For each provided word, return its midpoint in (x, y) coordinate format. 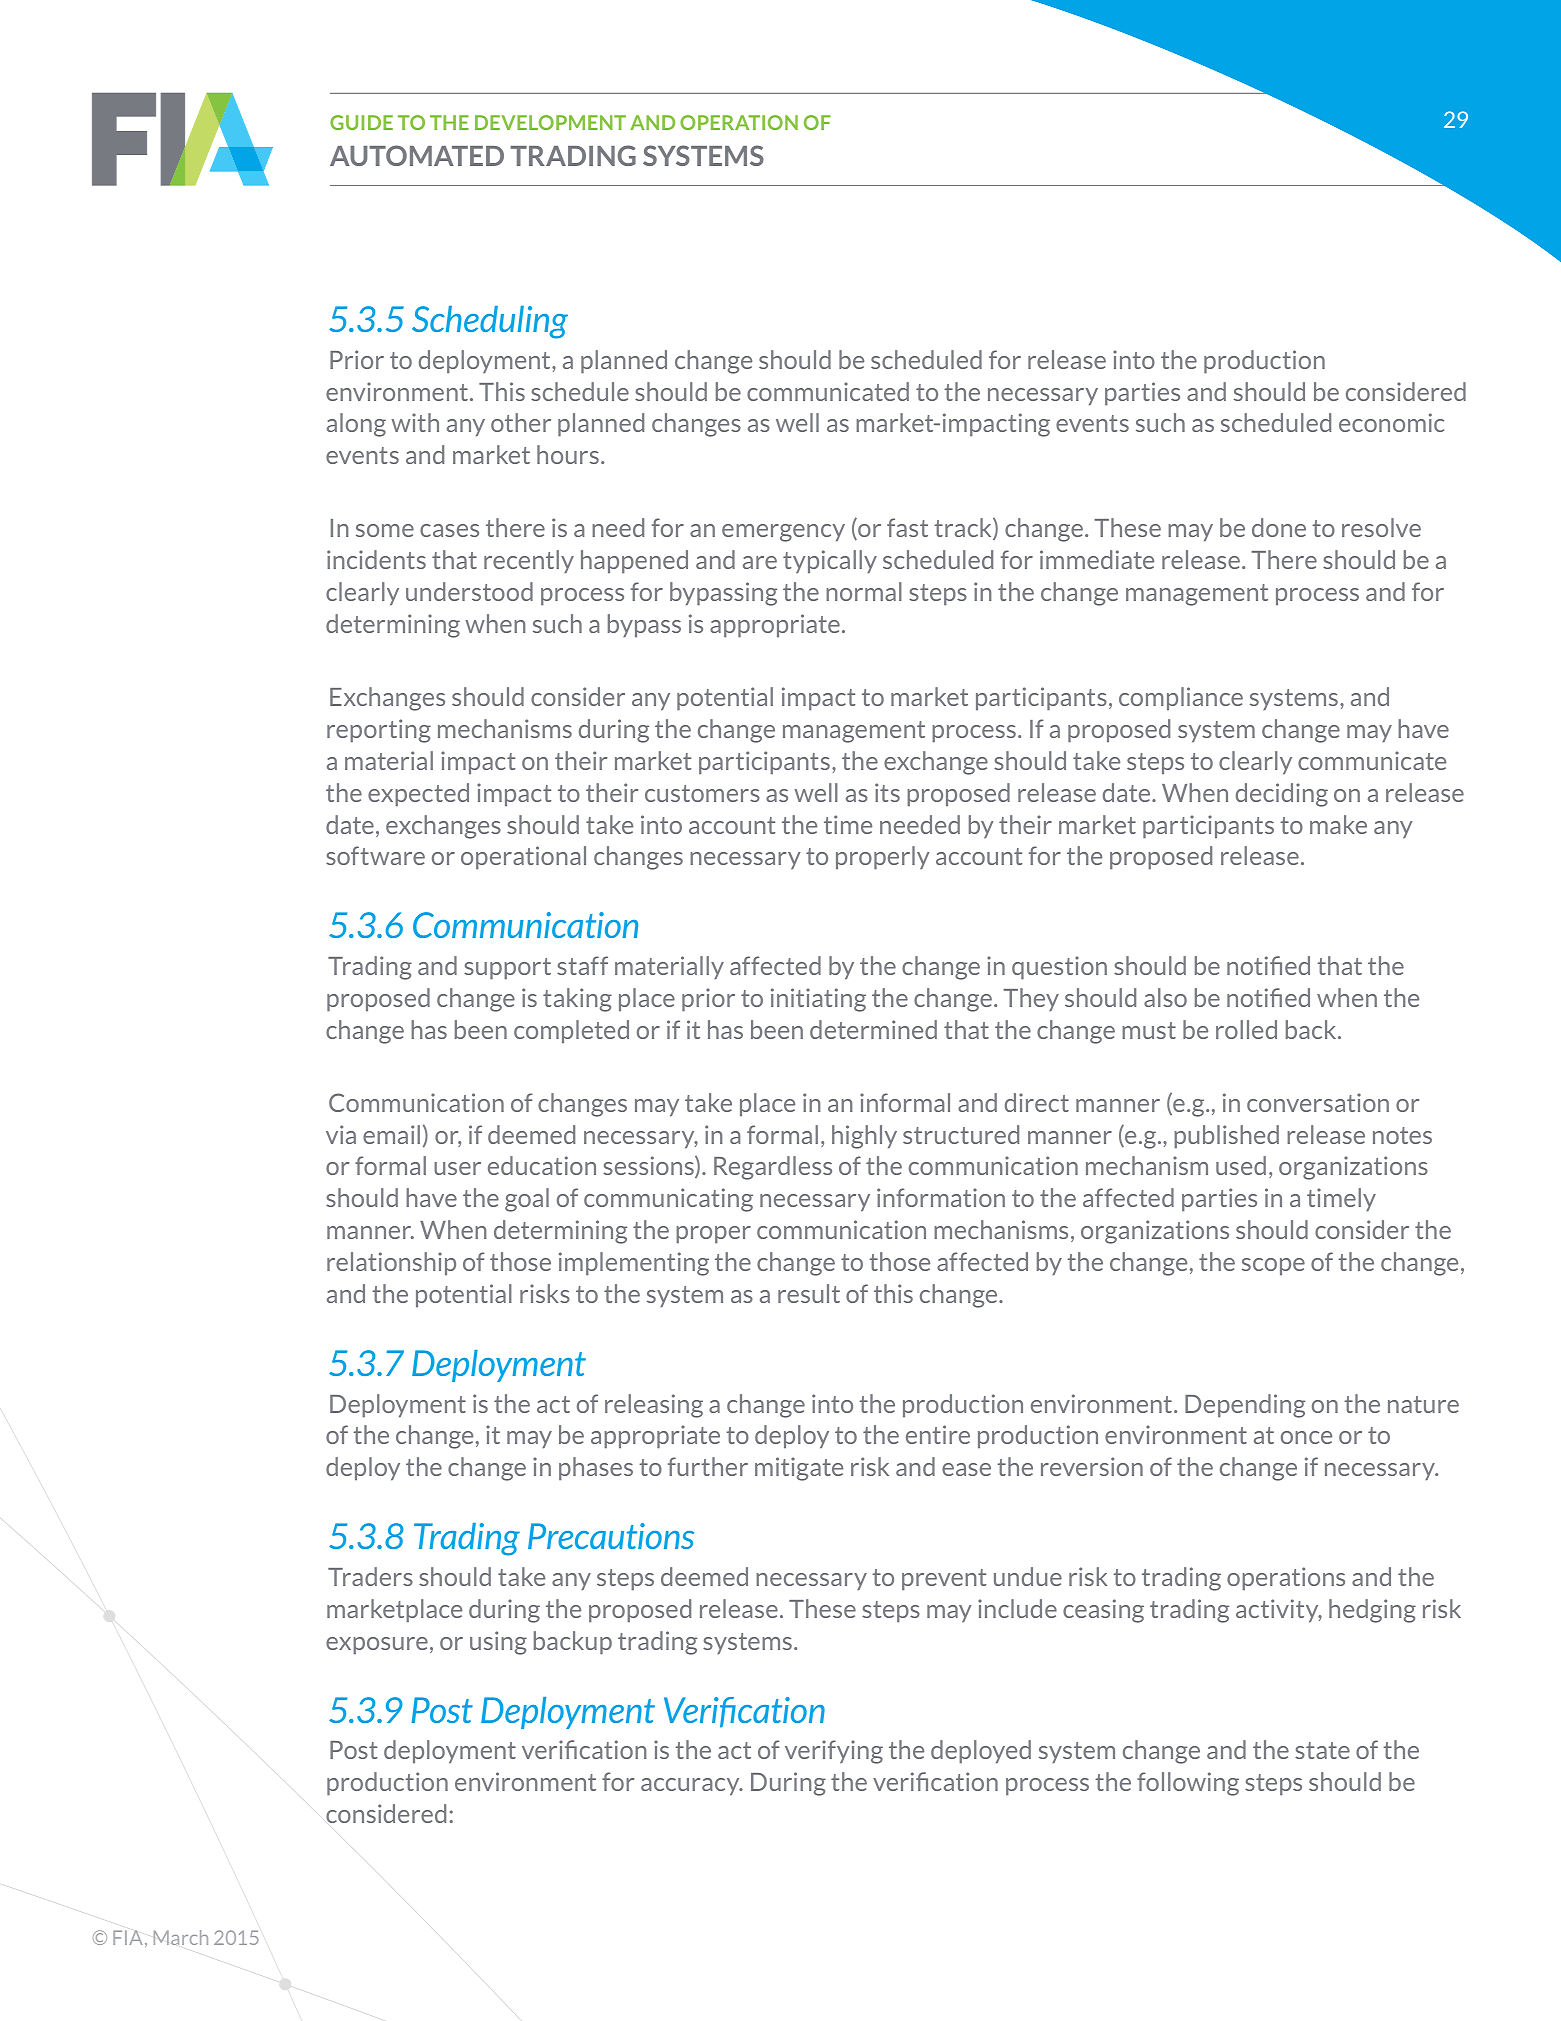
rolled (1246, 1029)
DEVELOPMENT (550, 122)
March (180, 1937)
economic (1391, 422)
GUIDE (361, 122)
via (341, 1134)
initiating (818, 1000)
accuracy (691, 1787)
